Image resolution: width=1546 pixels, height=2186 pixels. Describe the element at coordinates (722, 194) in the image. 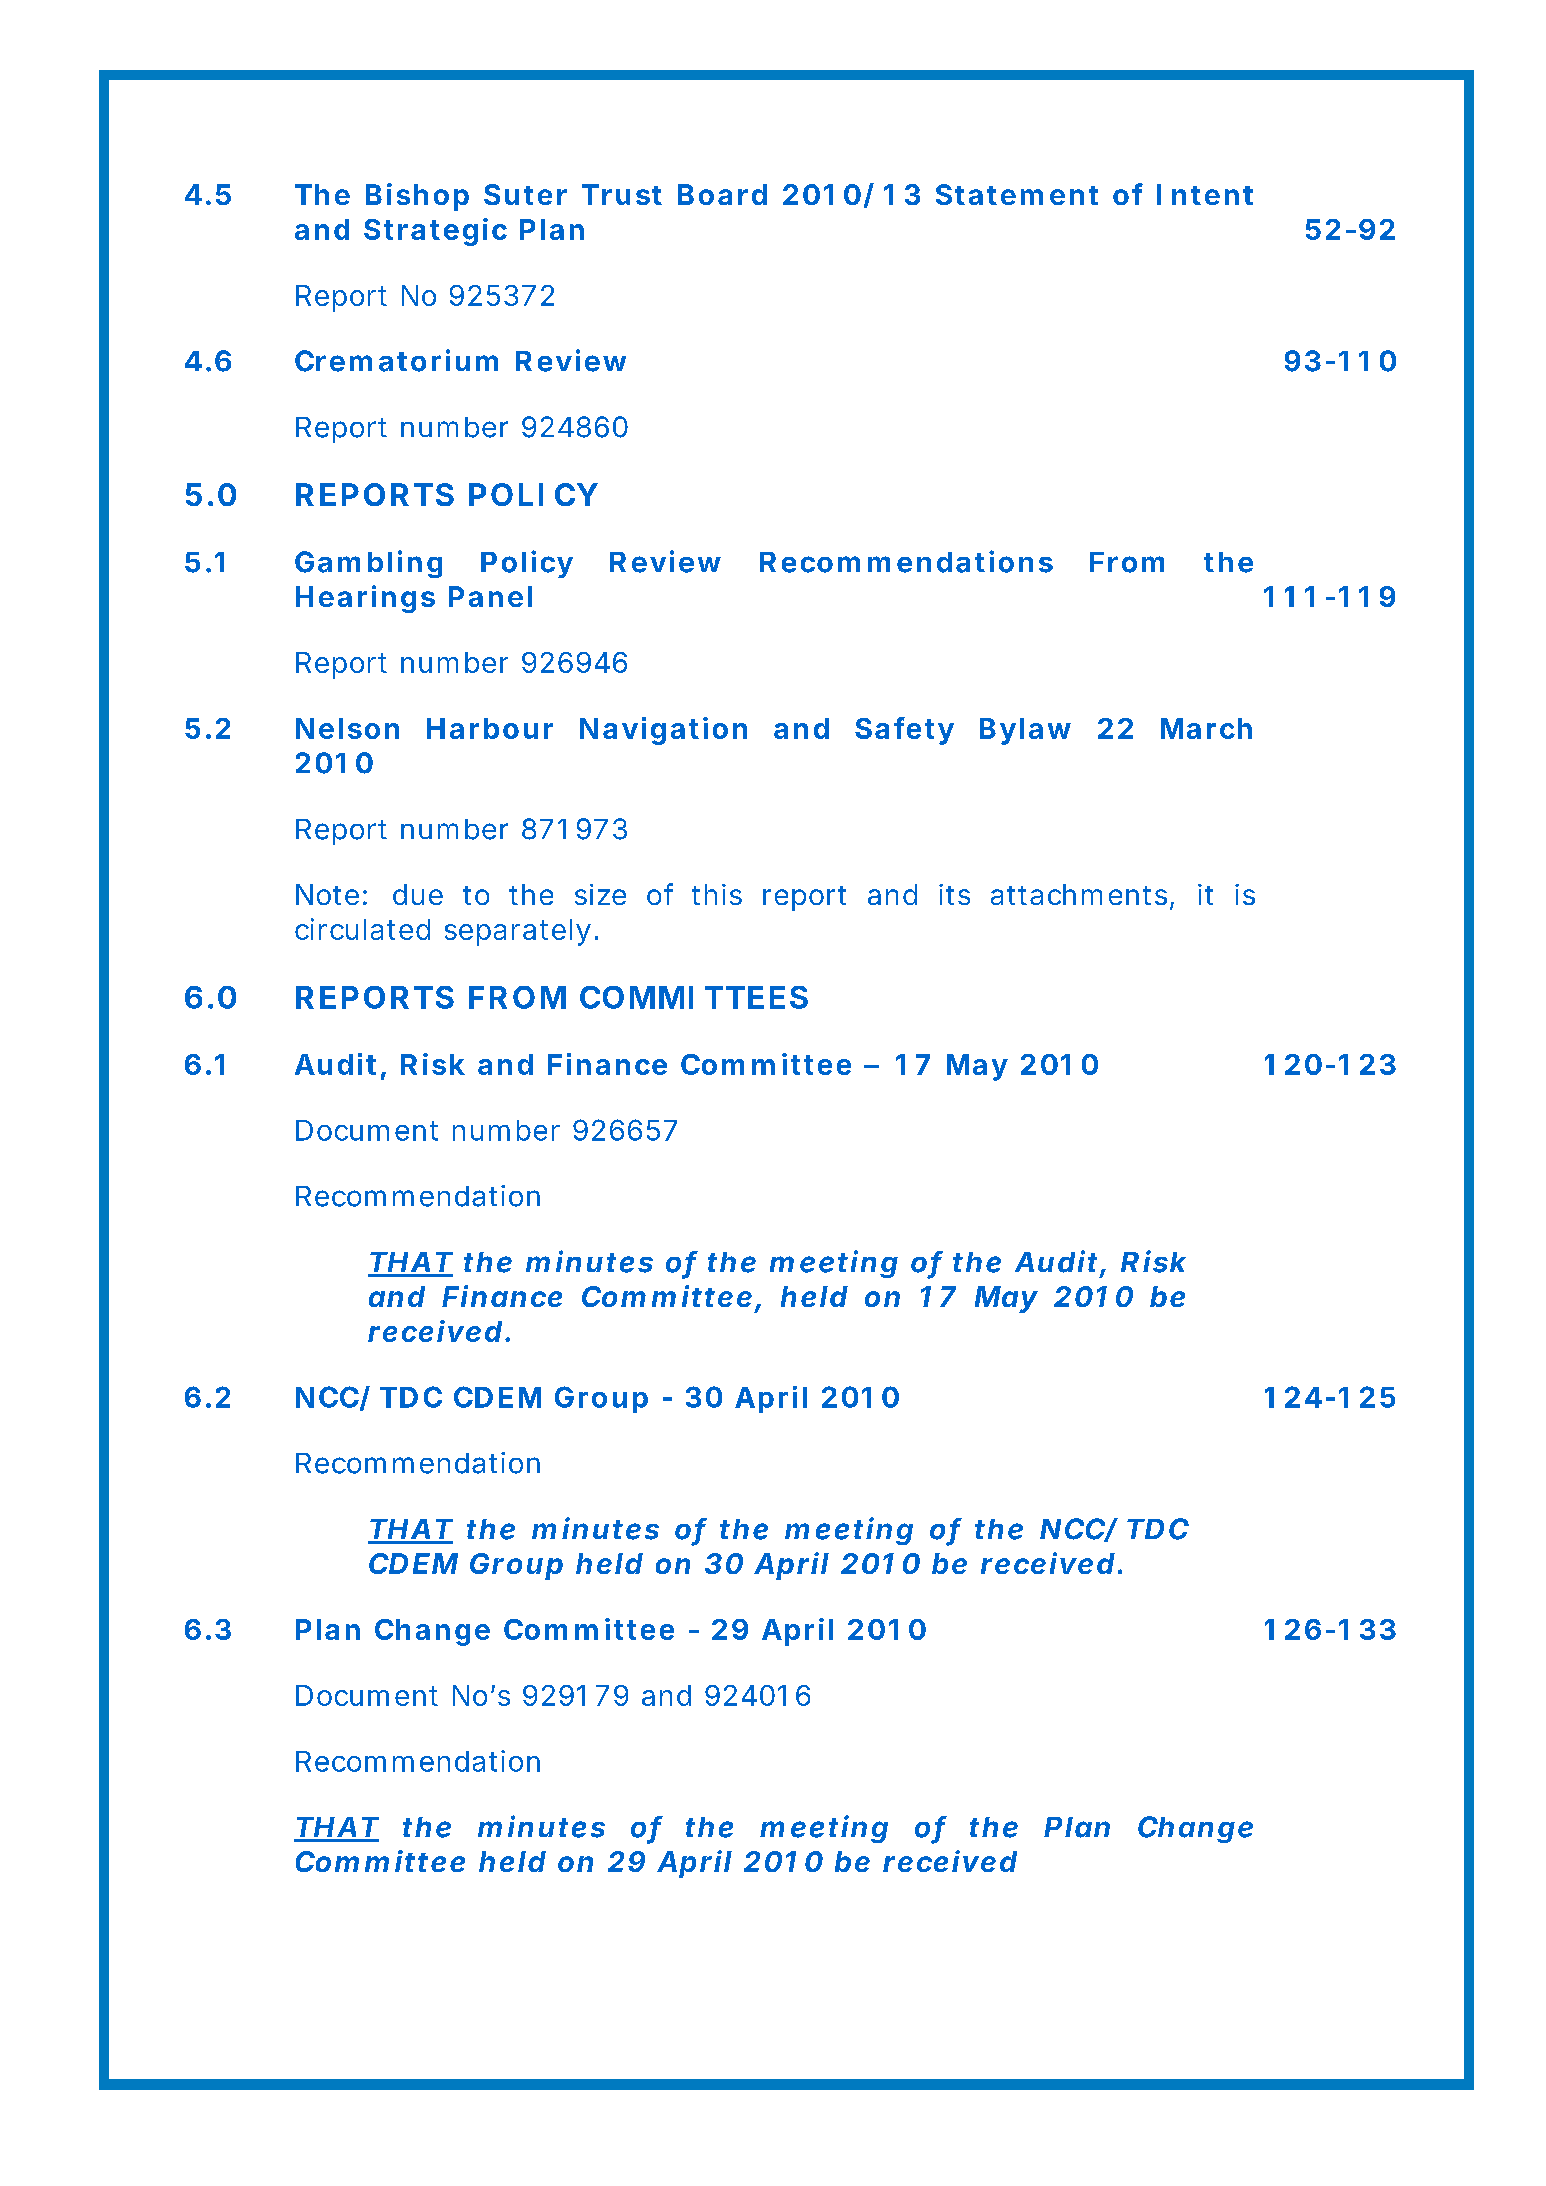

I see `Board` at that location.
